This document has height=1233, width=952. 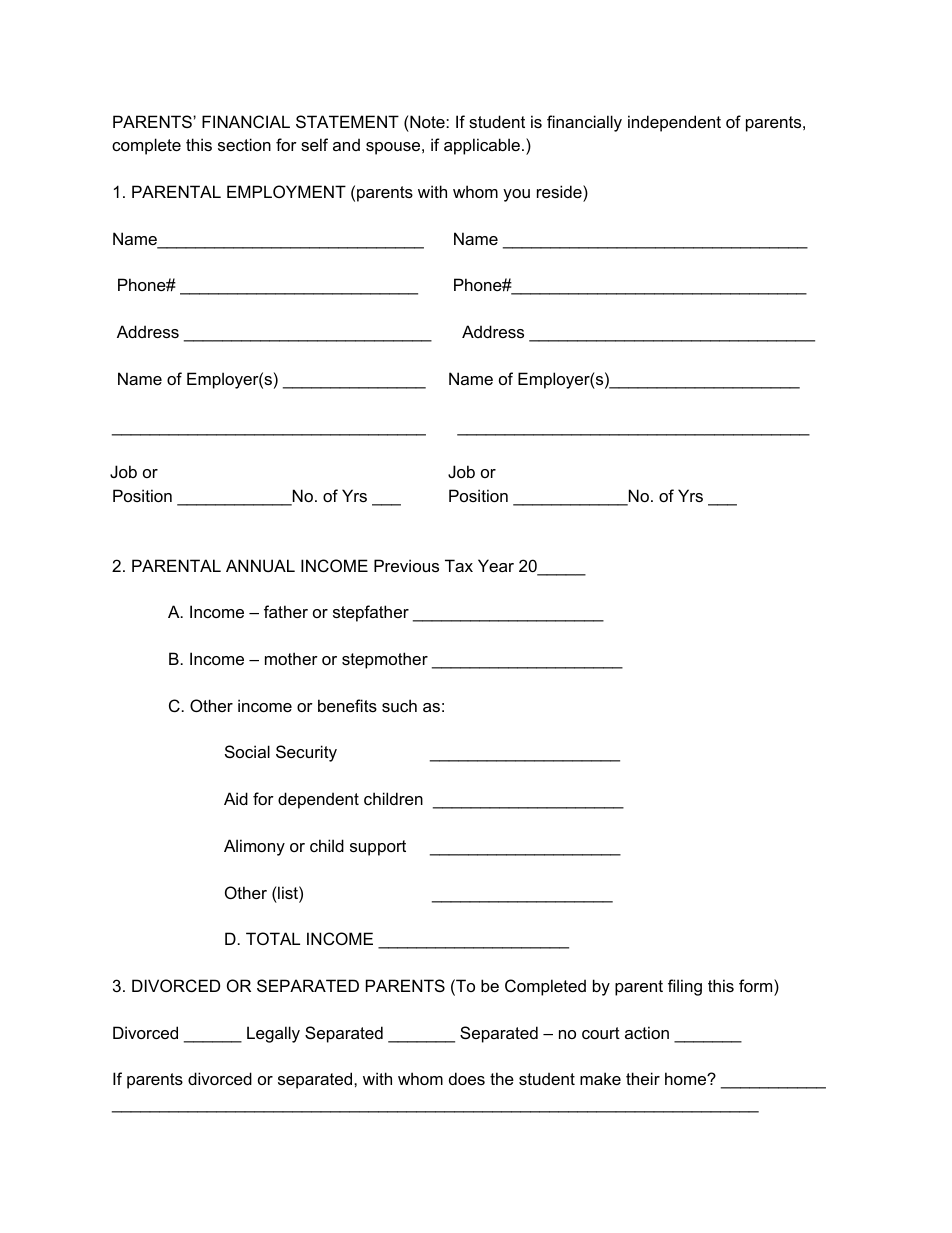 What do you see at coordinates (260, 565) in the document?
I see `ANNUAL` at bounding box center [260, 565].
